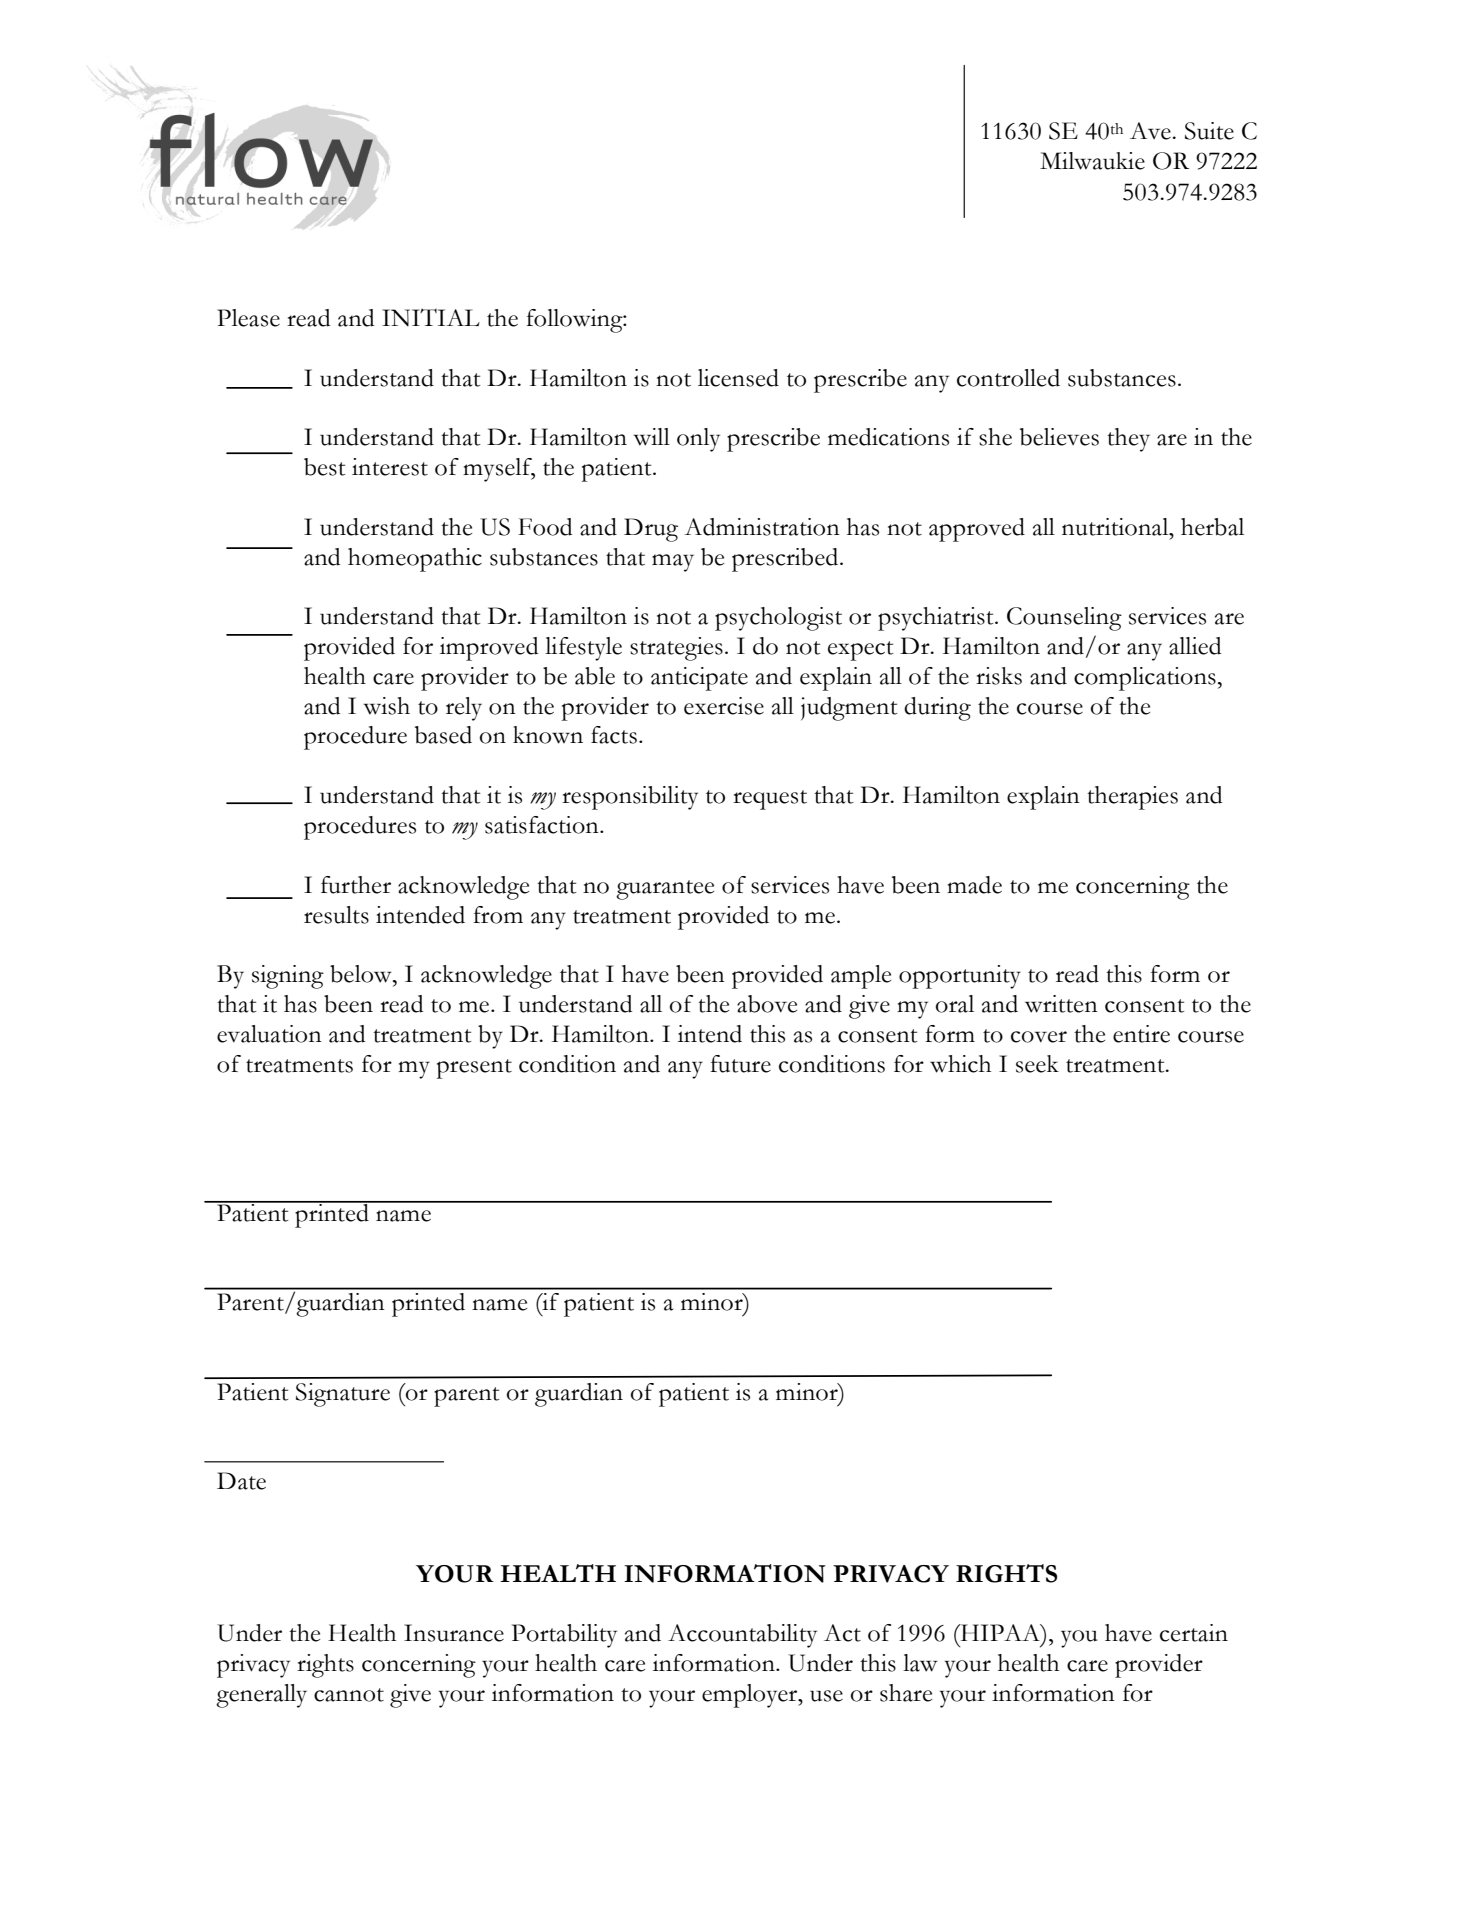  I want to click on Accountability, so click(742, 1636).
